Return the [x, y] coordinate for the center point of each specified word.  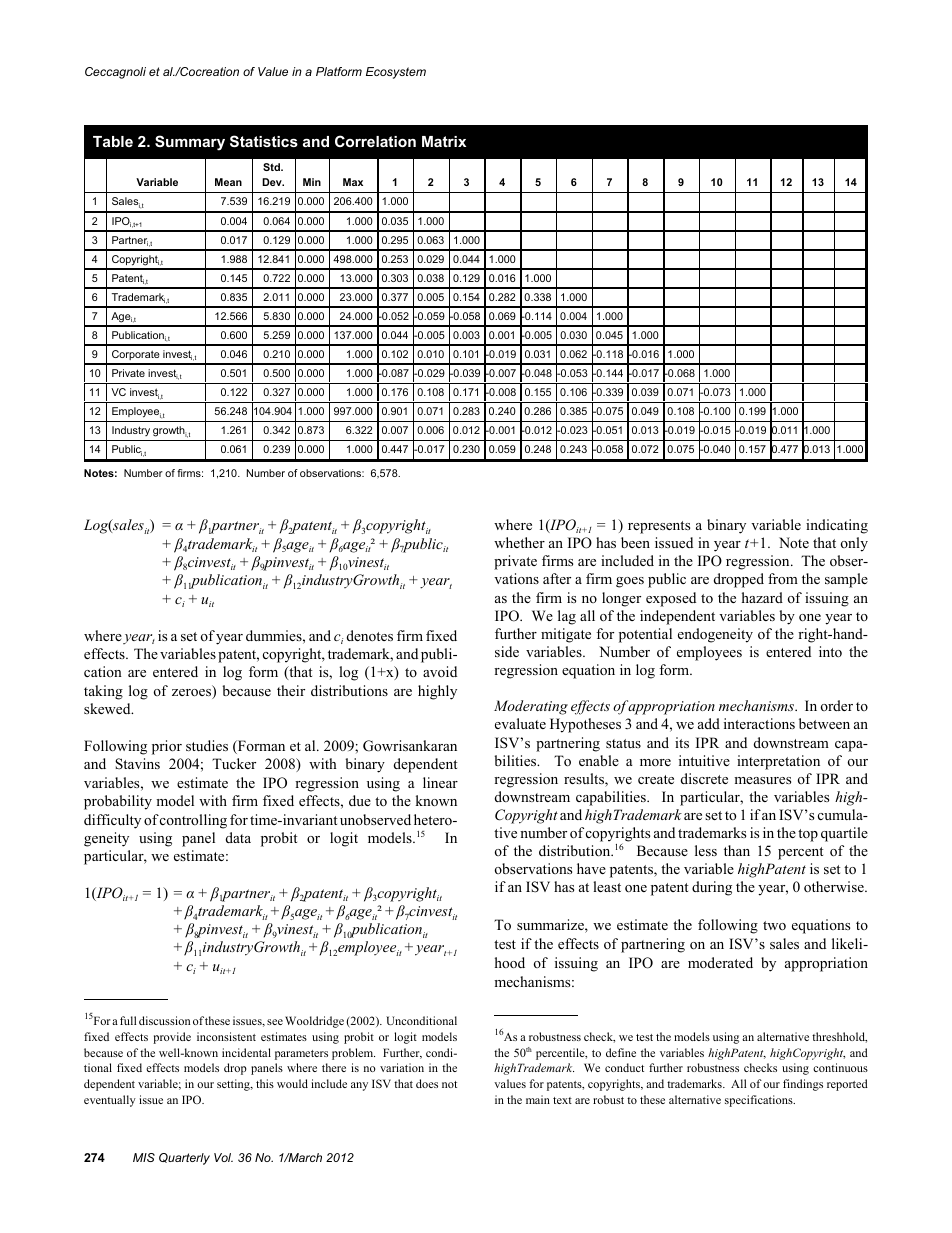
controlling [193, 821]
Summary [190, 143]
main [538, 1099]
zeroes [192, 694]
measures [762, 780]
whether [519, 542]
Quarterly [184, 1159]
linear [440, 782]
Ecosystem [396, 73]
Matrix [444, 141]
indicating [837, 526]
